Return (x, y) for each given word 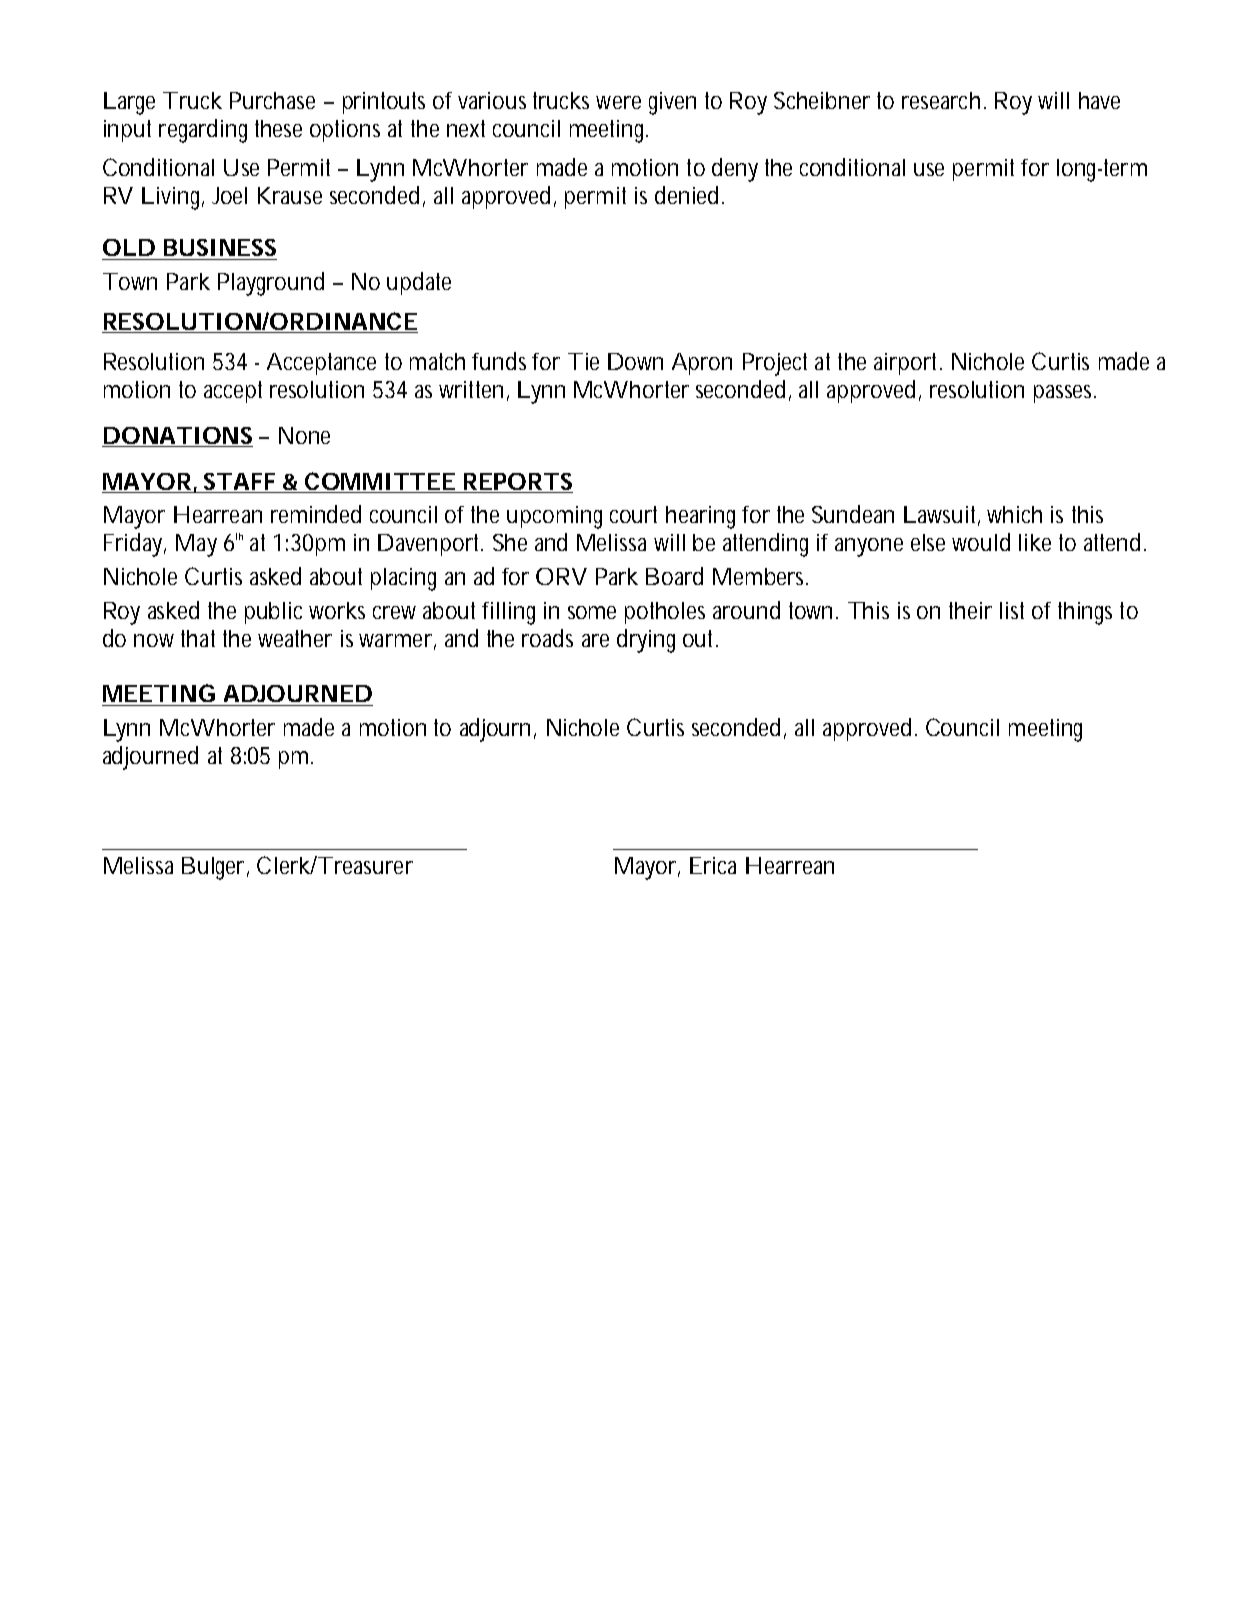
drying (646, 641)
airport (908, 364)
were (618, 102)
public (273, 613)
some (592, 612)
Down (635, 361)
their (970, 610)
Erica (713, 865)
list (1012, 610)
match (437, 361)
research (941, 100)
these (278, 128)
